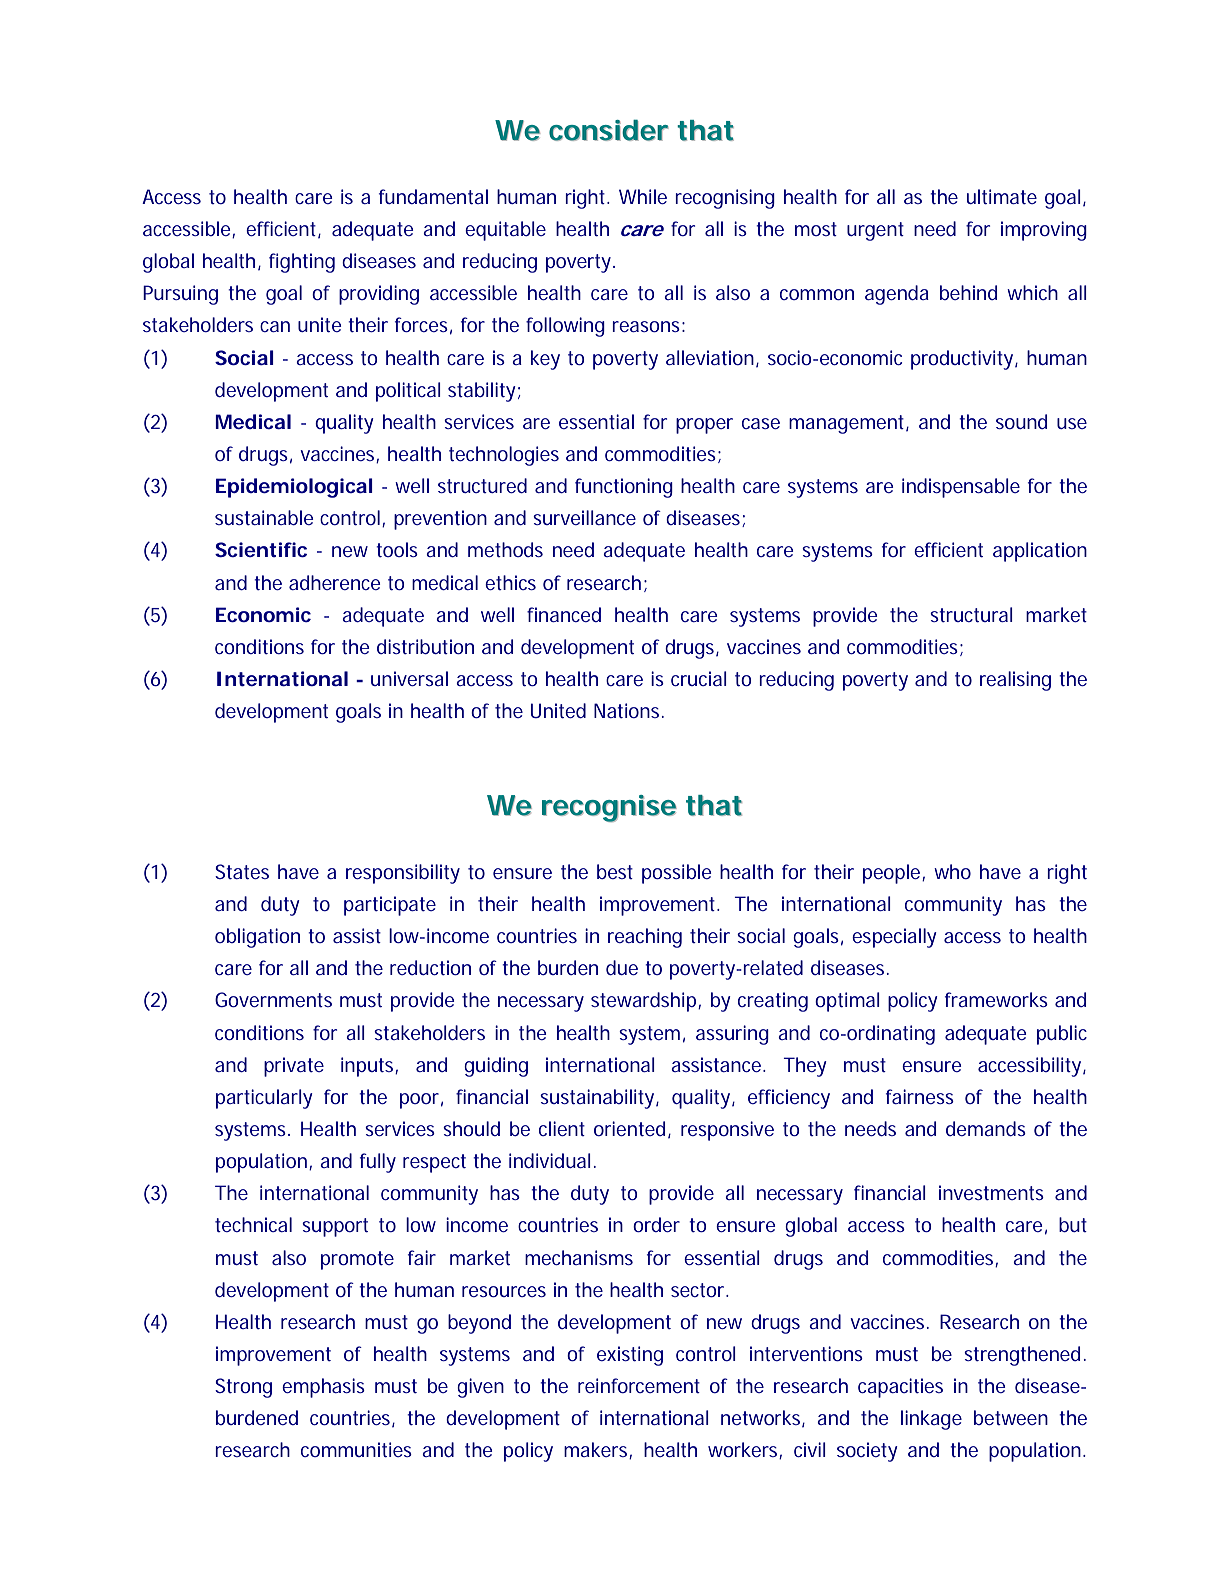 The width and height of the page is (1230, 1591). What do you see at coordinates (564, 614) in the page?
I see `financed` at bounding box center [564, 614].
